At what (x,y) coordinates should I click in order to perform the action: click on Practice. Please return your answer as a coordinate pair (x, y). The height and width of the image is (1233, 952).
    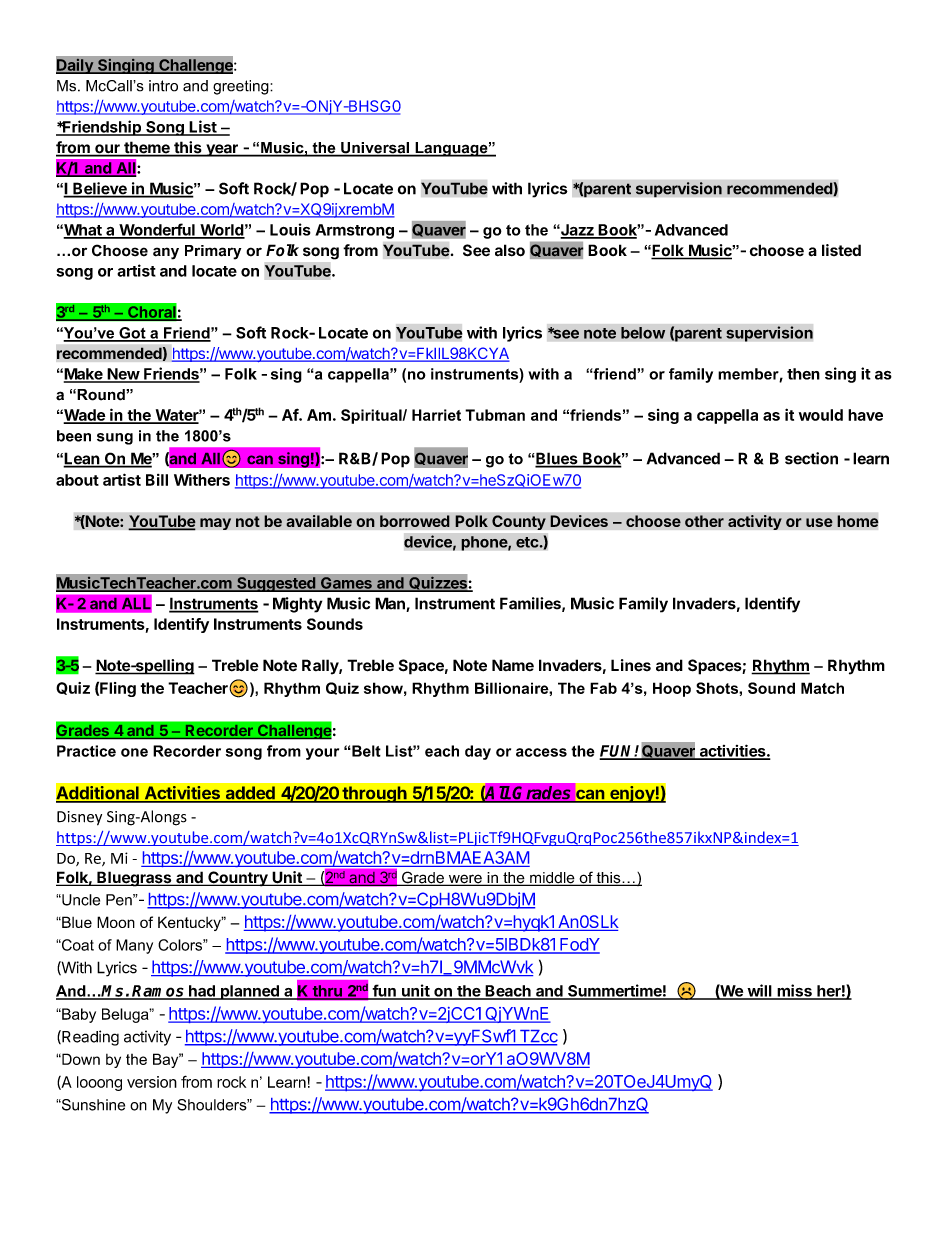
    Looking at the image, I should click on (86, 751).
